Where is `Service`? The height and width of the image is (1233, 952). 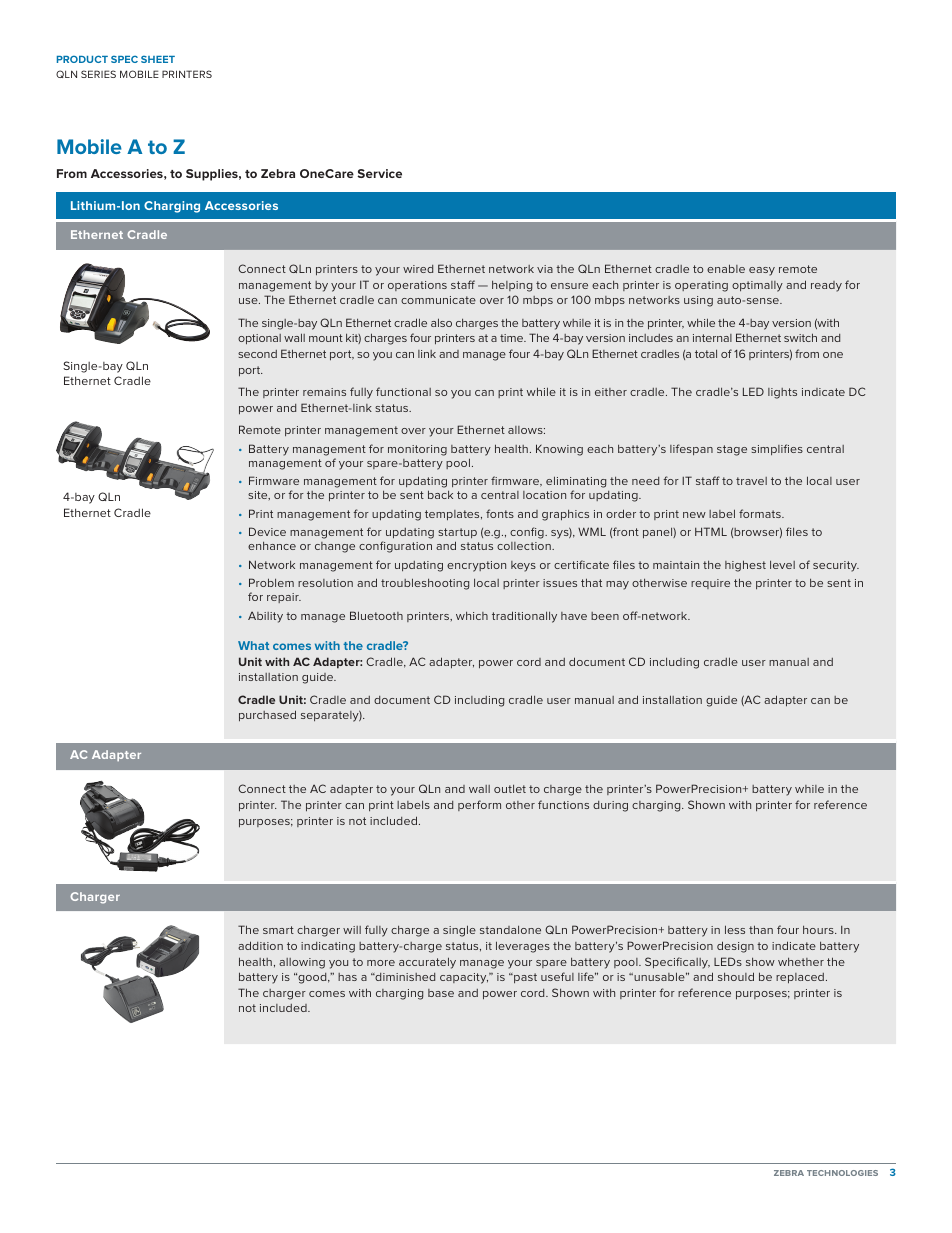 Service is located at coordinates (379, 173).
